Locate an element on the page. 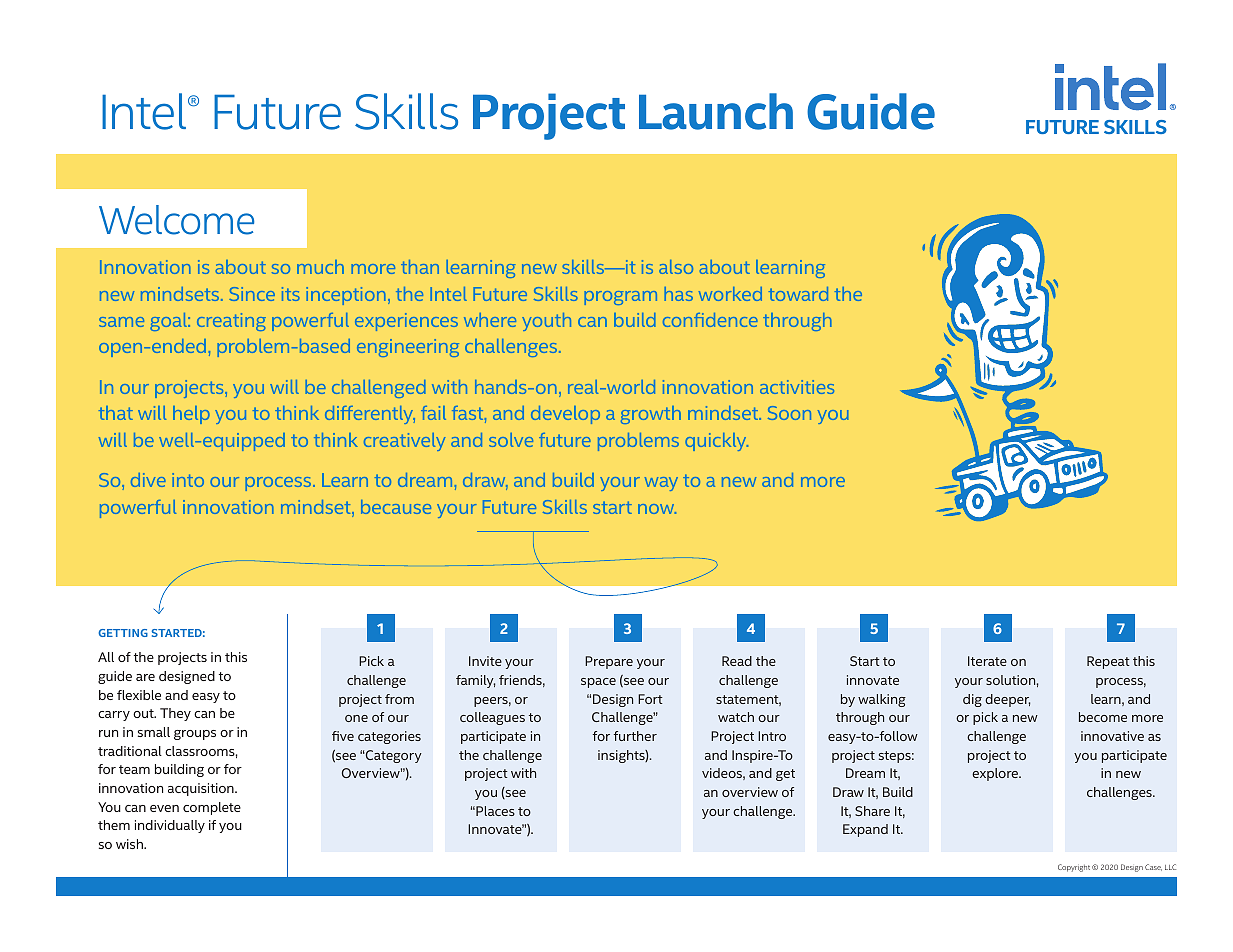 This page has height=952, width=1233. Launch is located at coordinates (716, 111).
